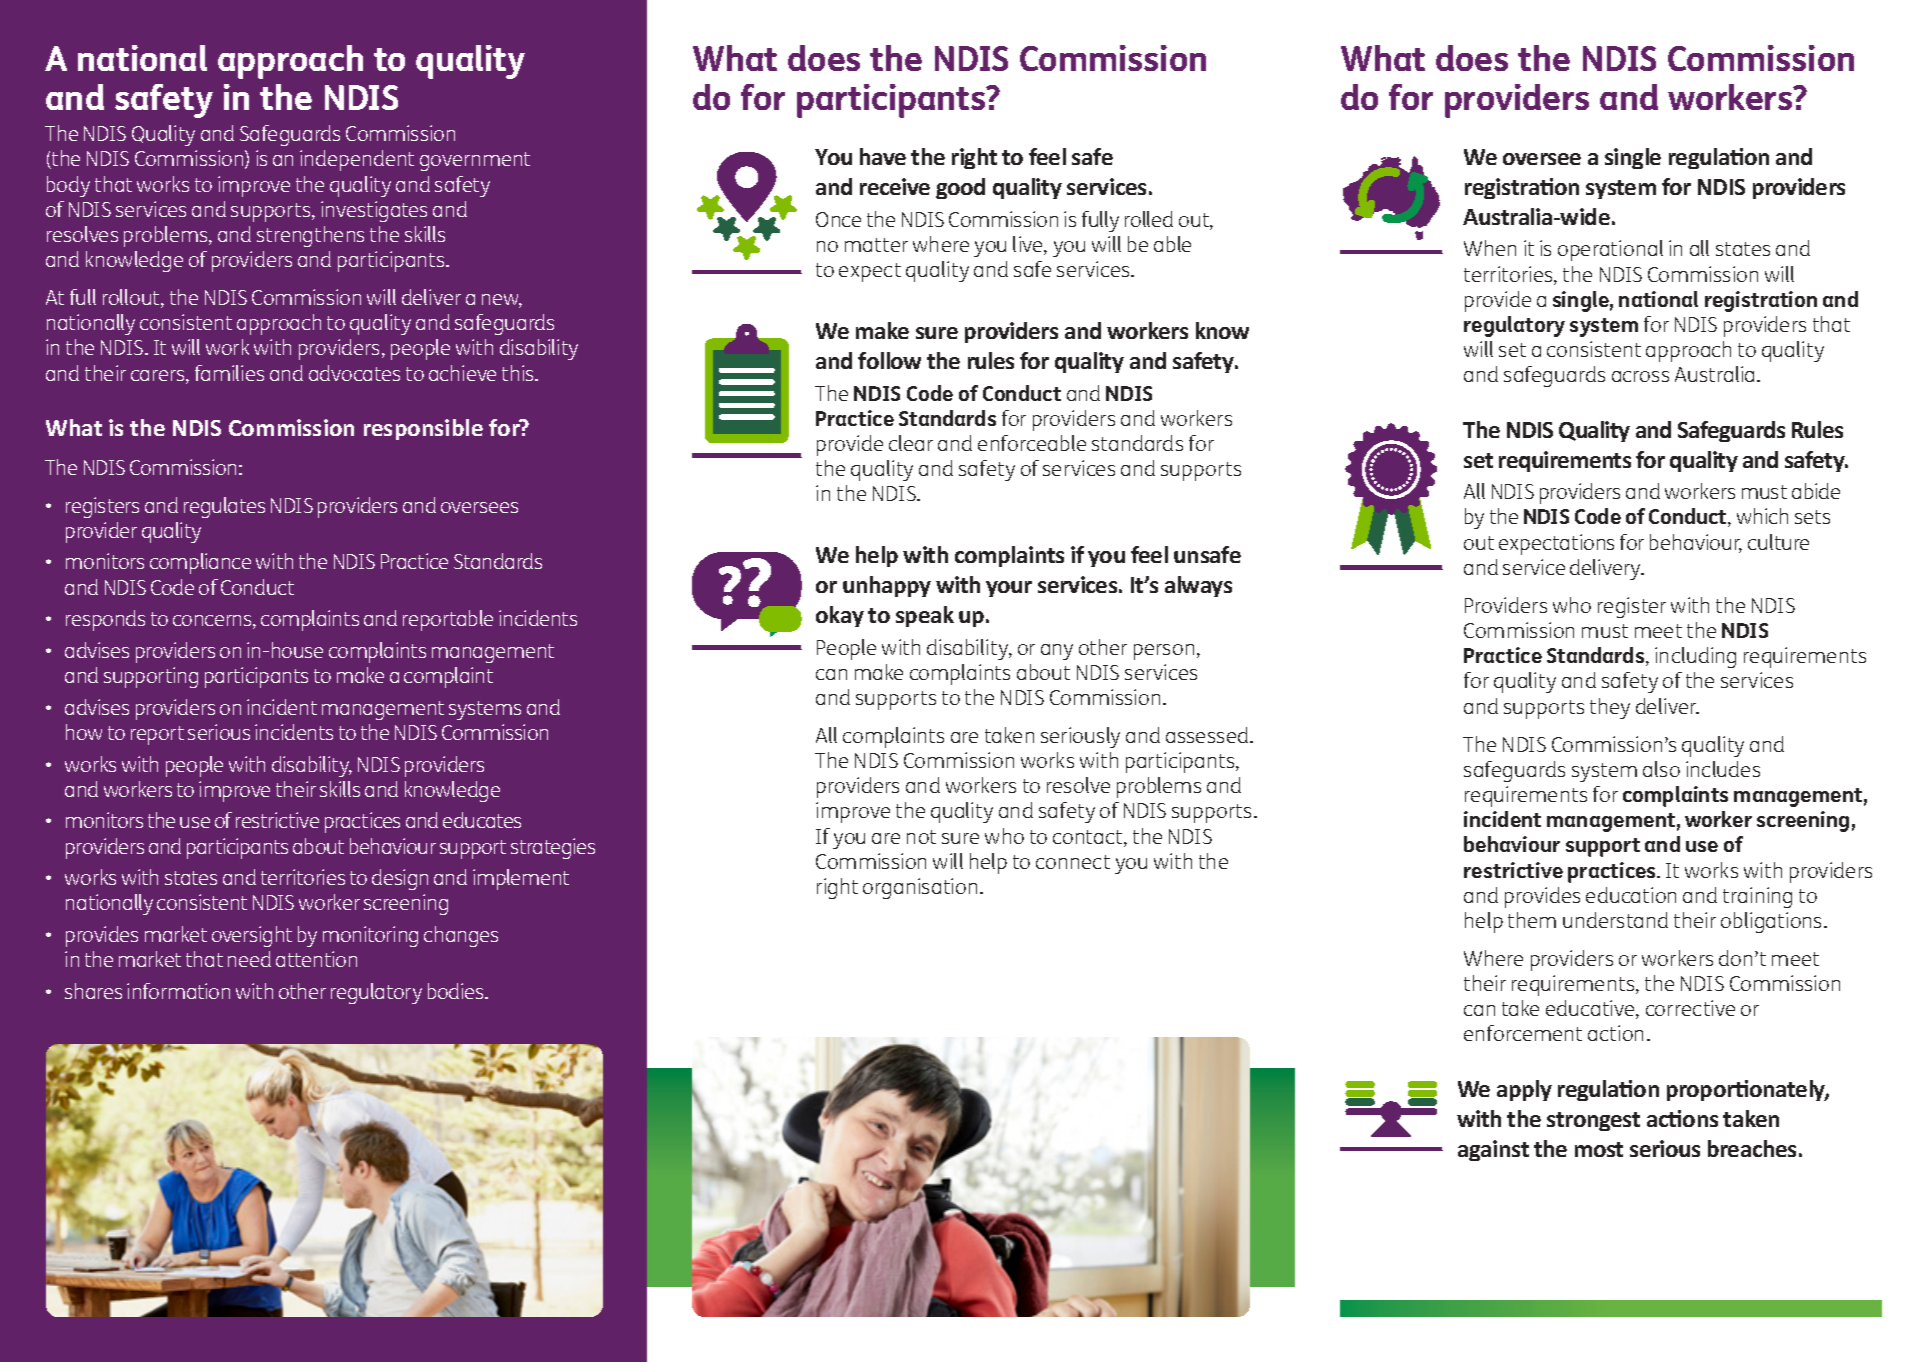  What do you see at coordinates (1640, 376) in the screenshot?
I see `across` at bounding box center [1640, 376].
